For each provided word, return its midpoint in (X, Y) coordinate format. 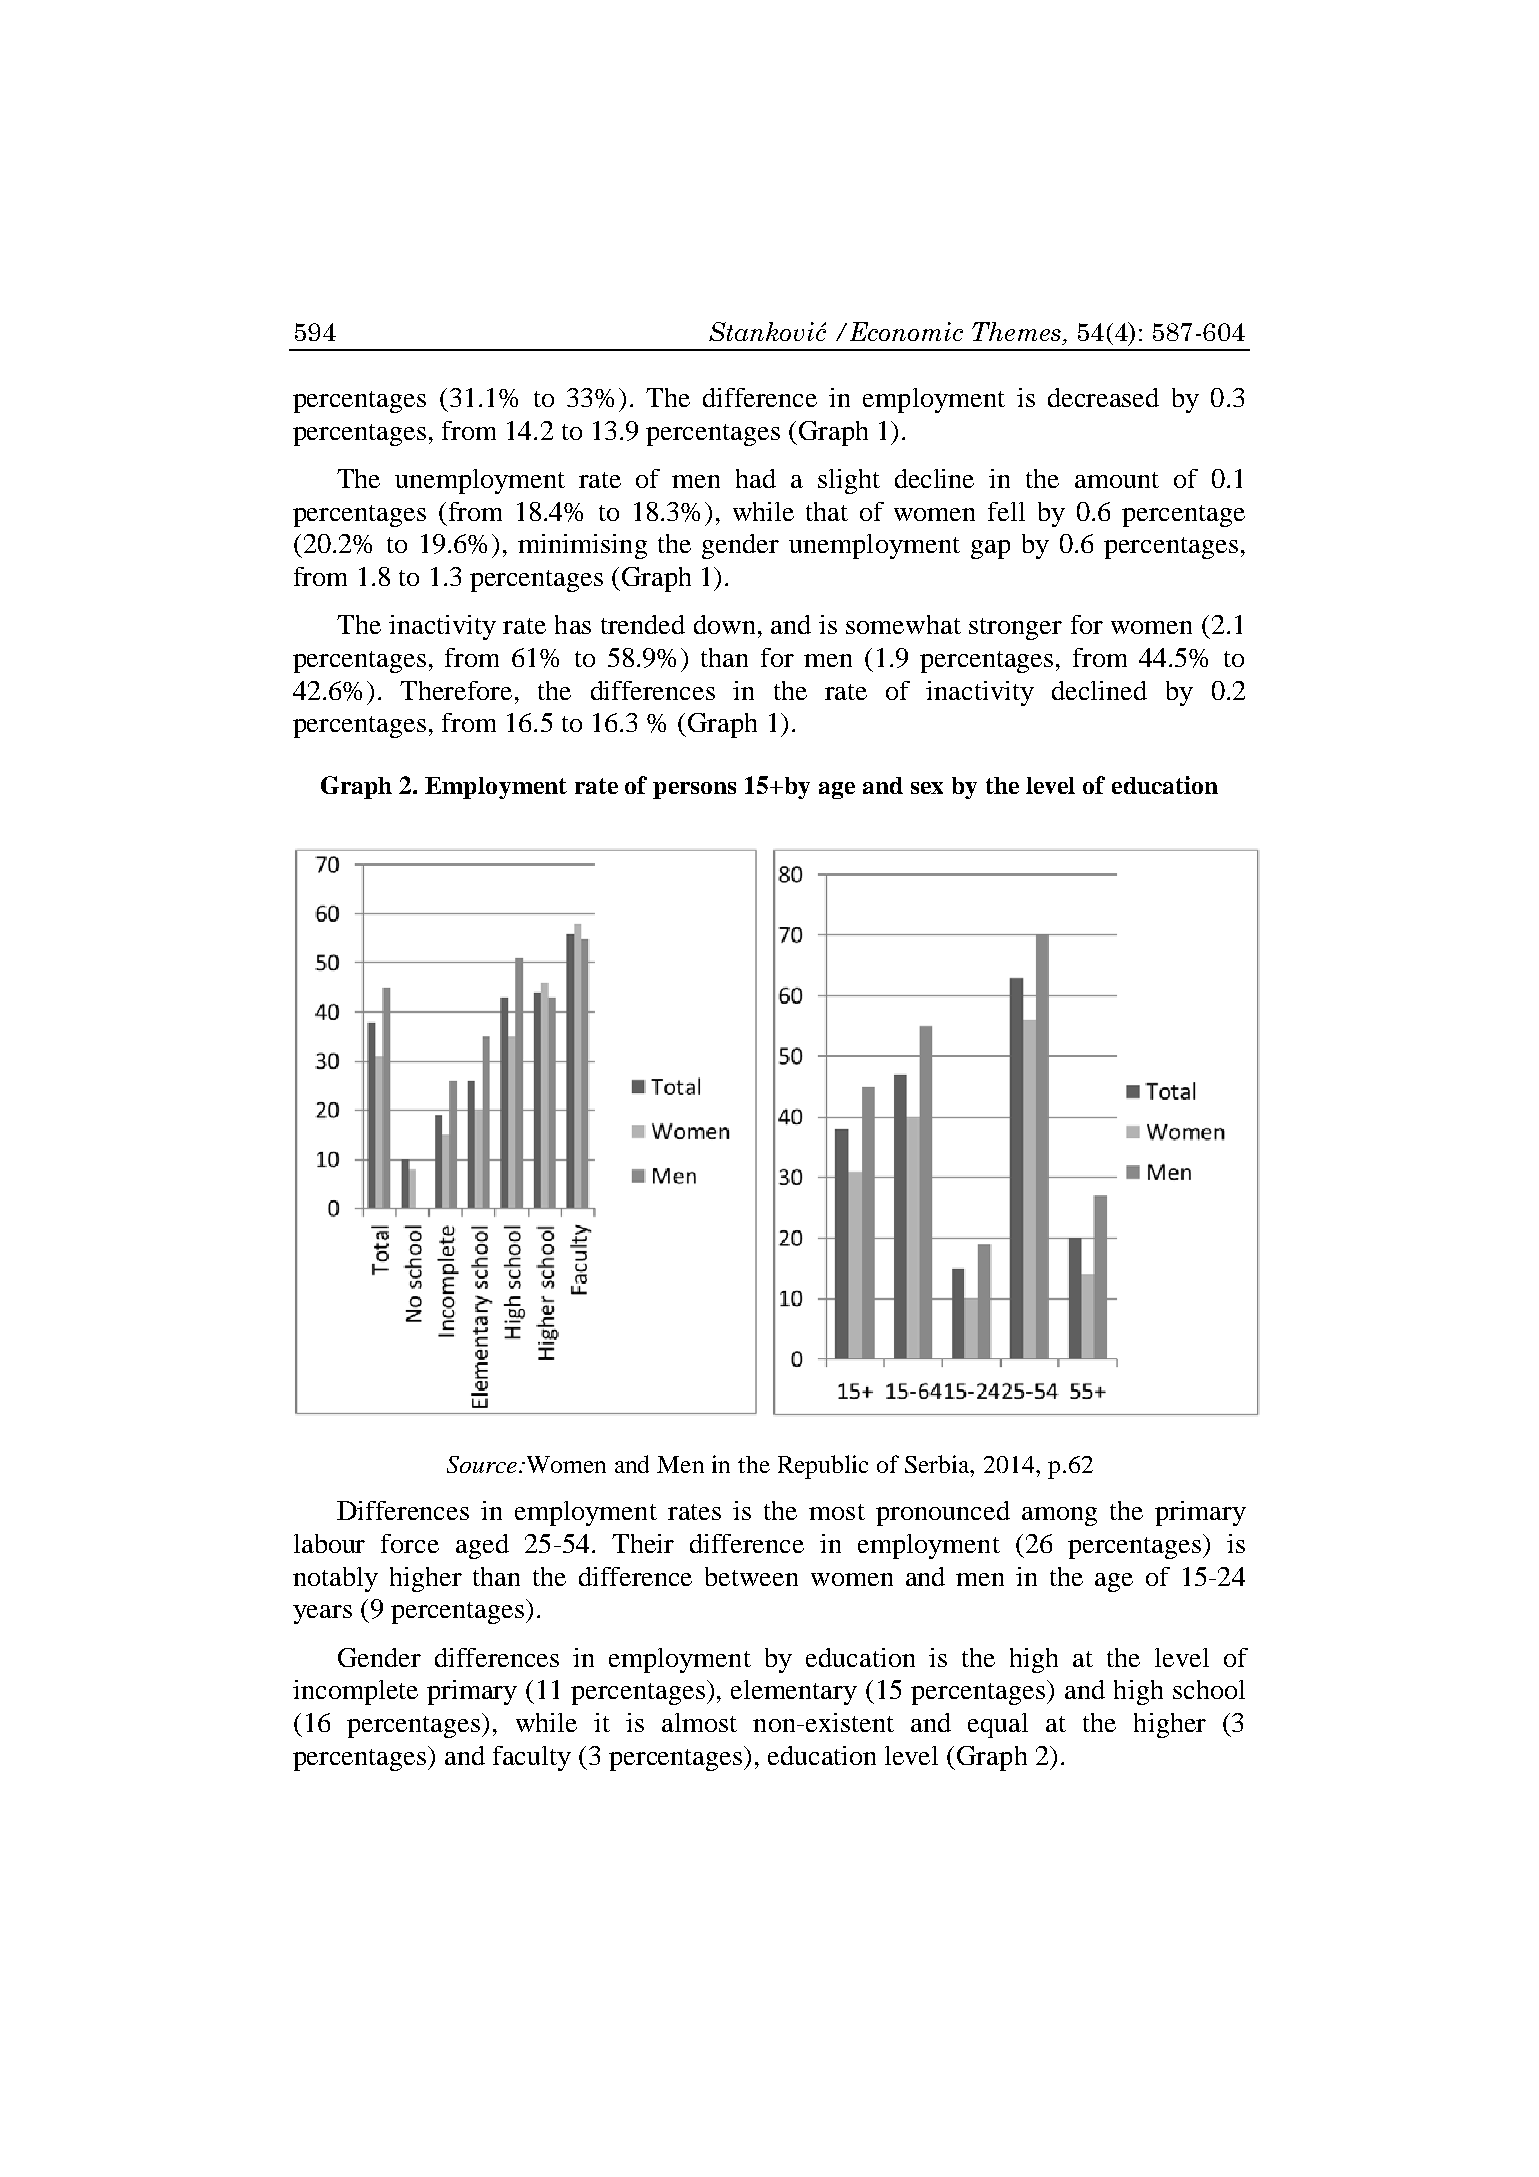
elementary (794, 1692)
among (1059, 1516)
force (410, 1543)
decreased (1103, 397)
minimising (582, 546)
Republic (823, 1467)
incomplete (355, 1692)
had (756, 478)
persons (694, 790)
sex (927, 788)
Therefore (456, 690)
